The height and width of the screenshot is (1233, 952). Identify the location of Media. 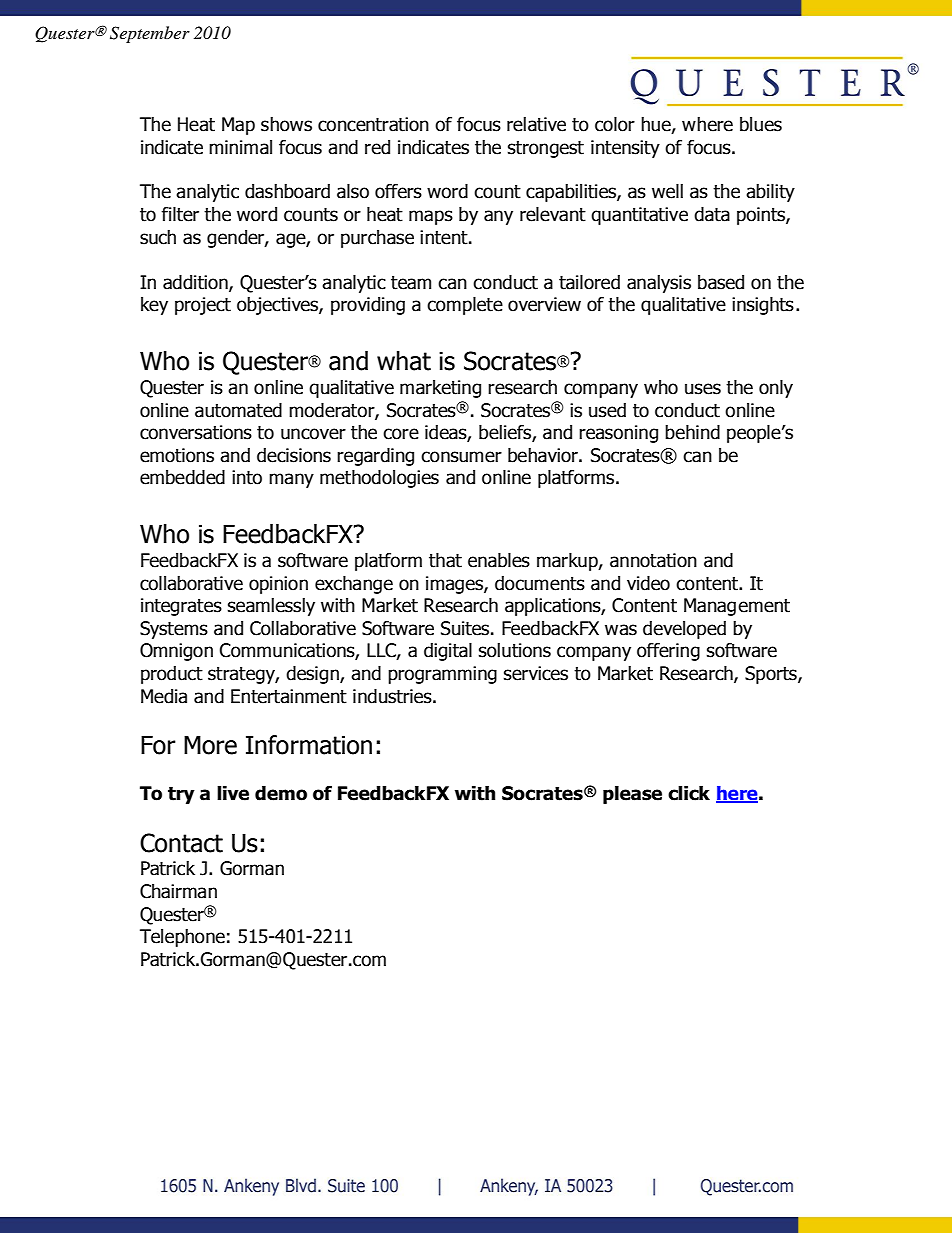
(164, 696).
